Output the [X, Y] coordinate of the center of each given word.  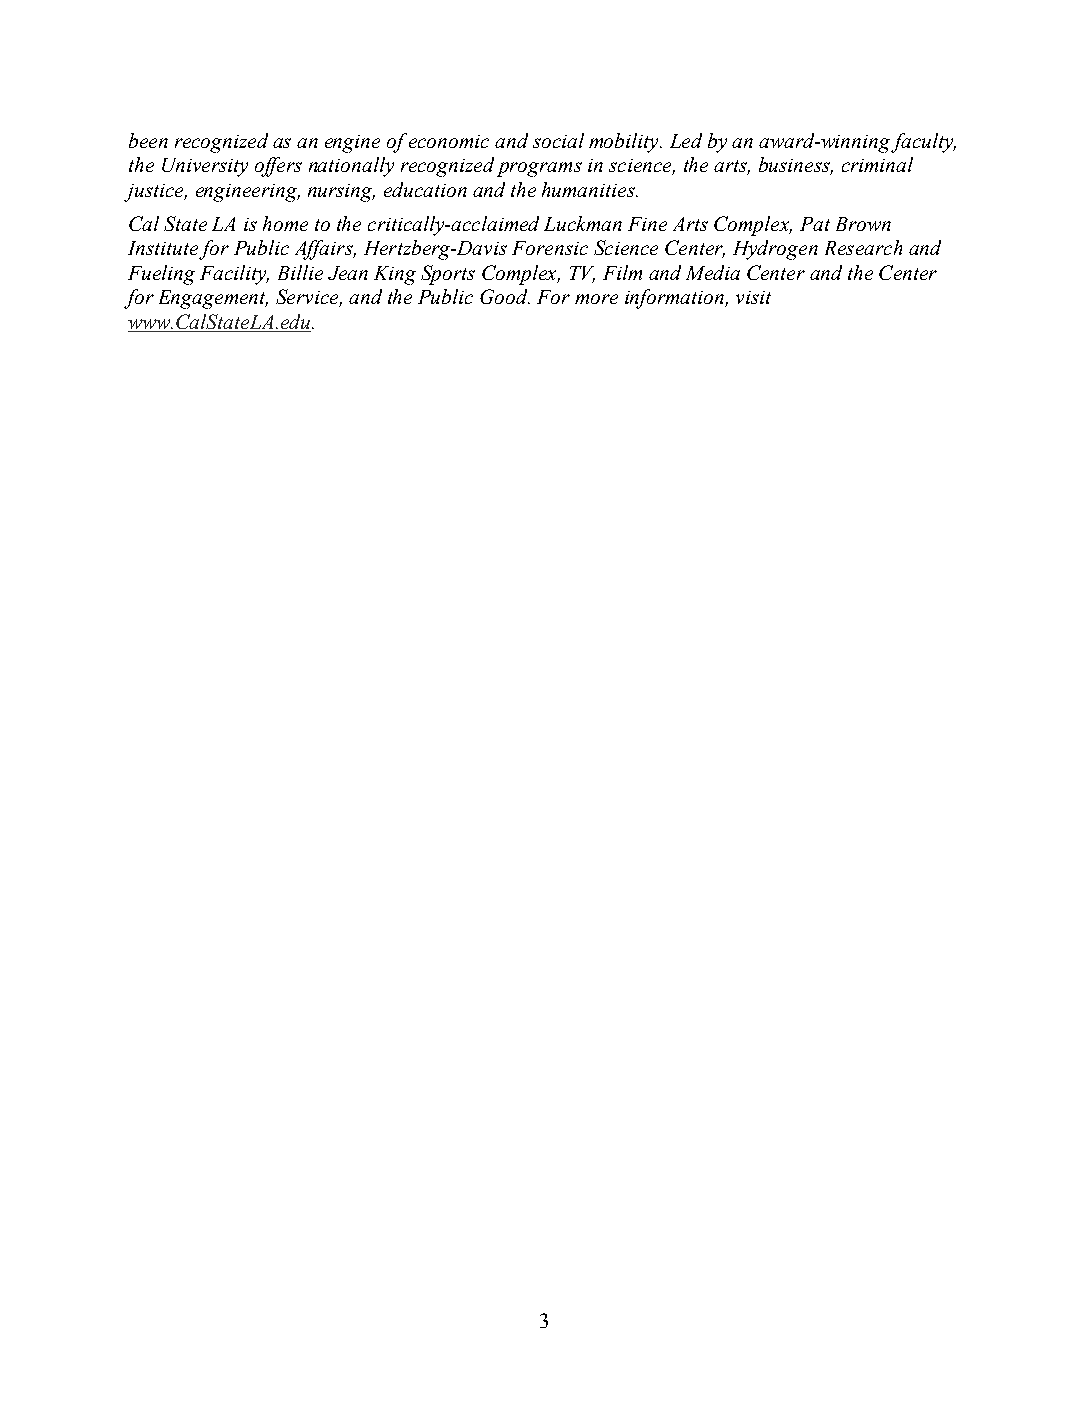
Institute [163, 248]
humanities [589, 189]
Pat [815, 224]
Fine [647, 224]
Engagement [213, 299]
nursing [341, 193]
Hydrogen [775, 250]
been [148, 140]
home [285, 223]
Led [686, 140]
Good [505, 296]
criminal [877, 164]
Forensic [550, 248]
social [558, 140]
